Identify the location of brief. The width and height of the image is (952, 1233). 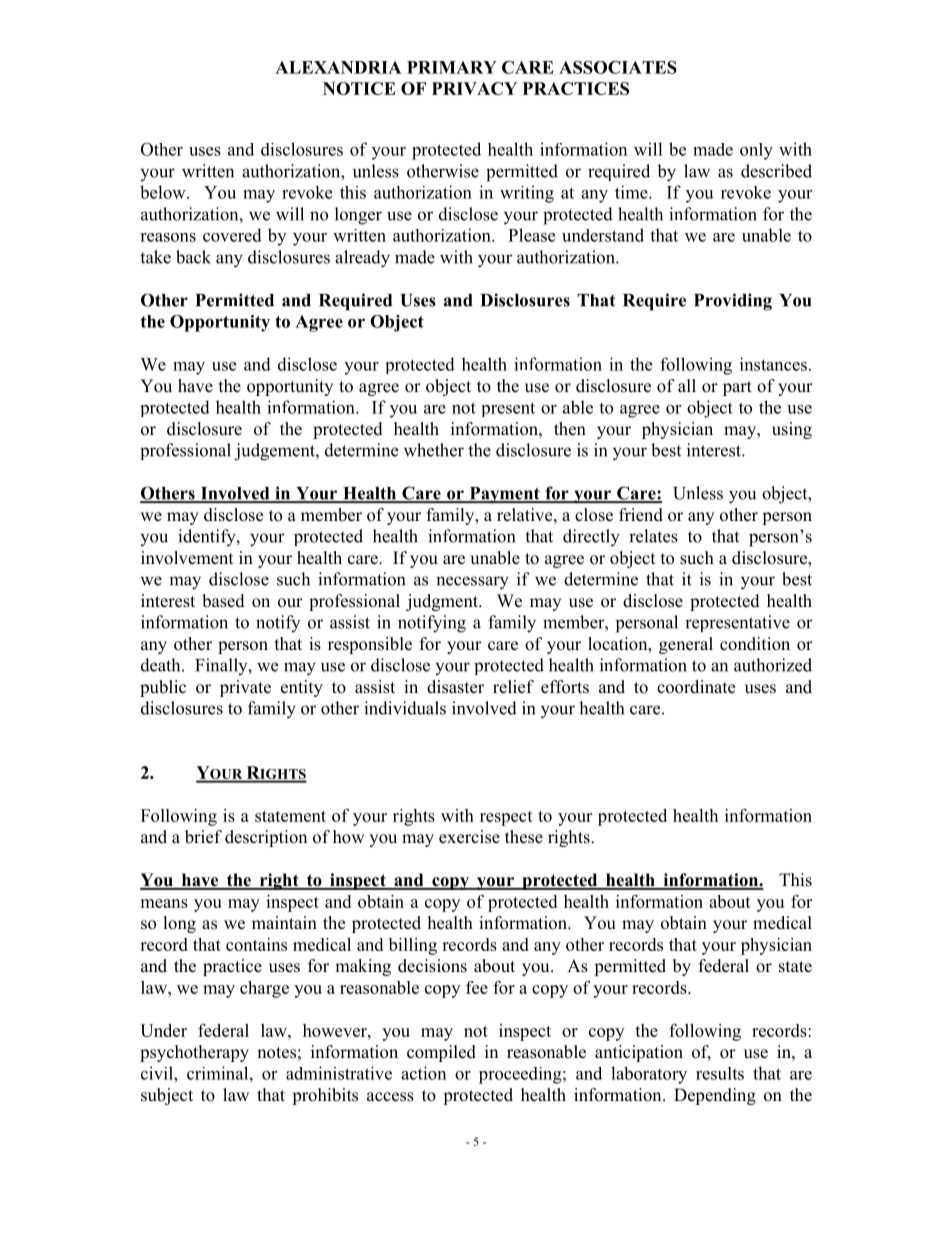
(203, 837).
